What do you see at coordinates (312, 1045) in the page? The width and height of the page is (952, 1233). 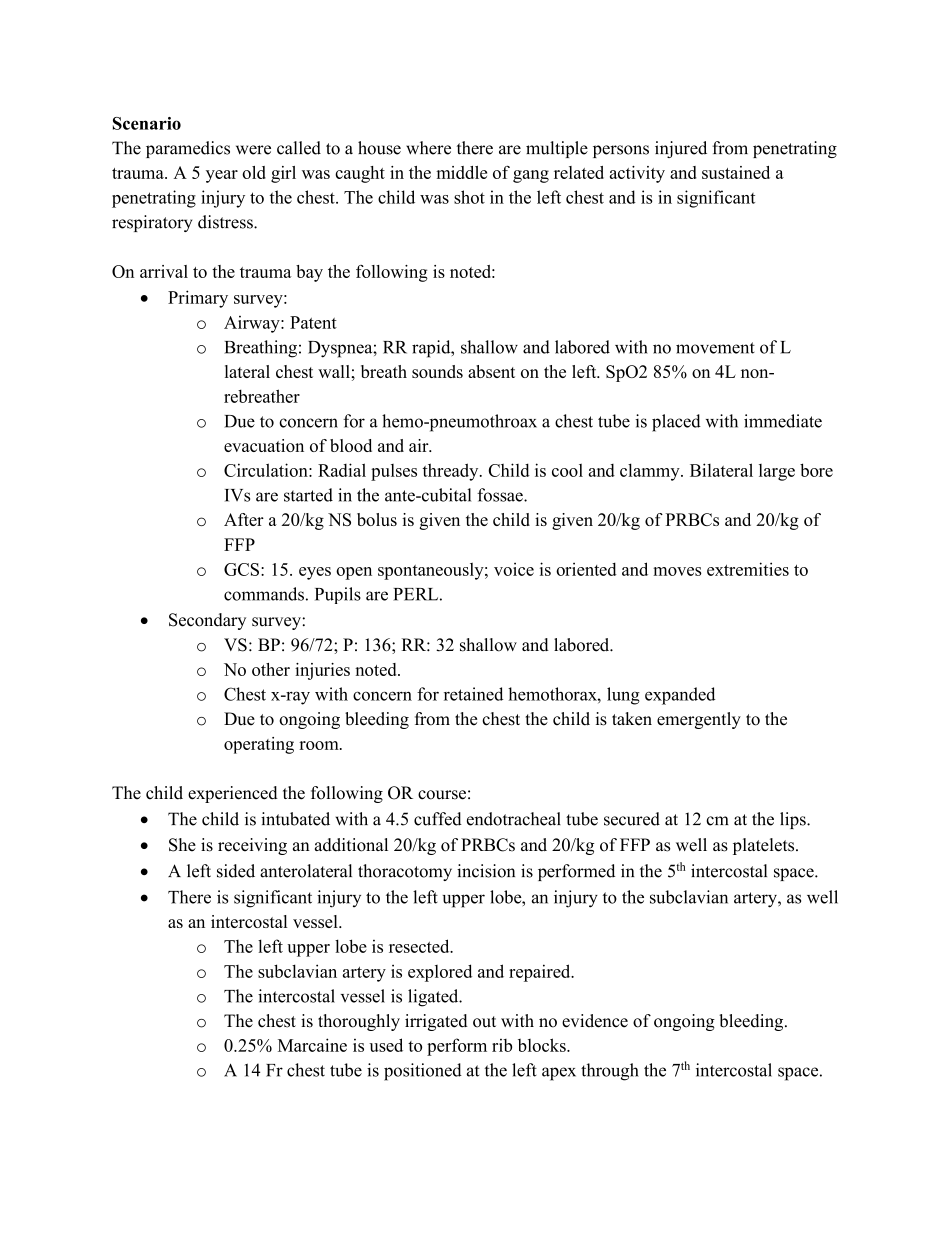 I see `Marcaine` at bounding box center [312, 1045].
